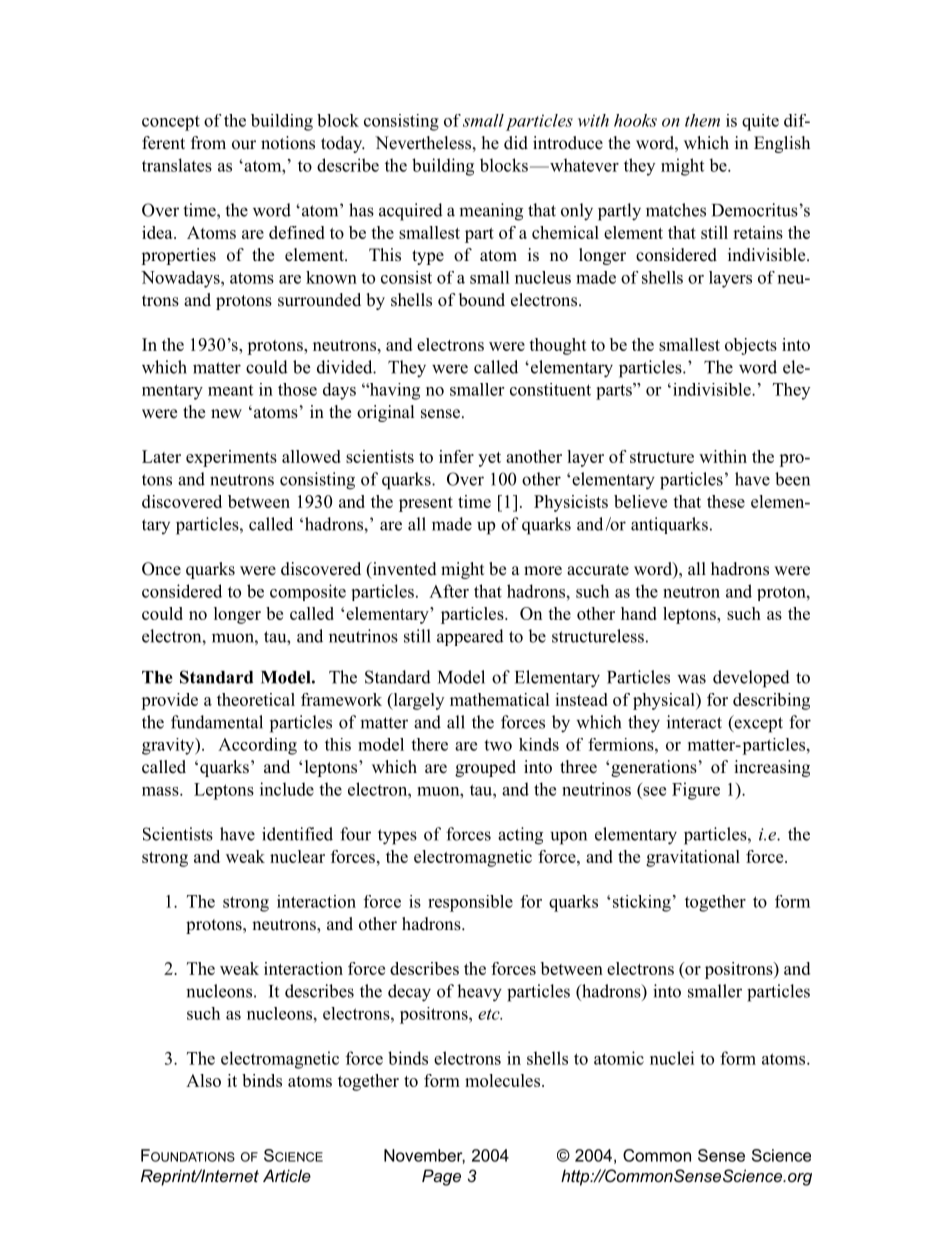  Describe the element at coordinates (642, 903) in the screenshot. I see `sticking` at that location.
